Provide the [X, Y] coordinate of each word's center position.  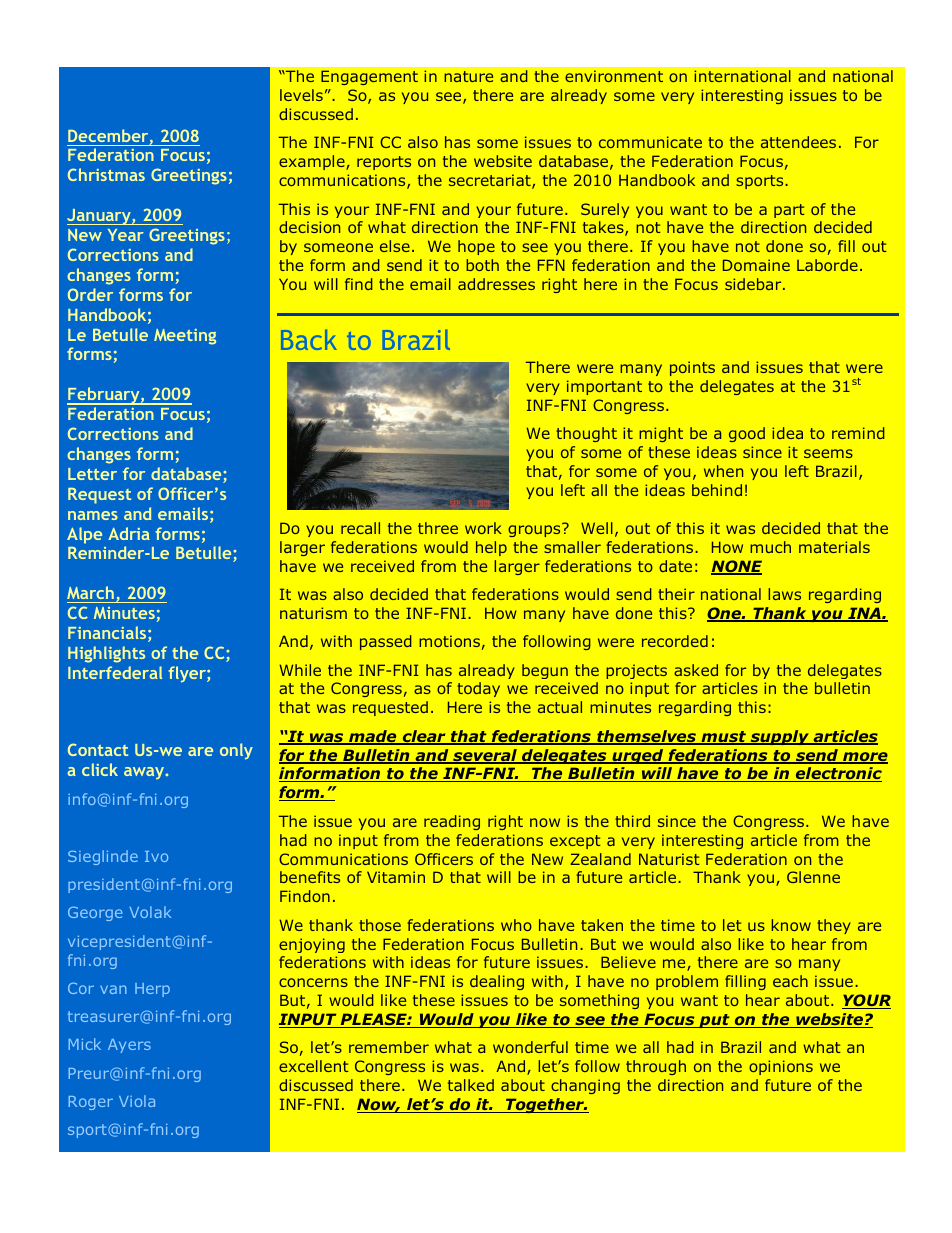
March [90, 592]
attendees [798, 142]
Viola [137, 1101]
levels [301, 95]
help [491, 548]
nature [468, 76]
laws [784, 594]
